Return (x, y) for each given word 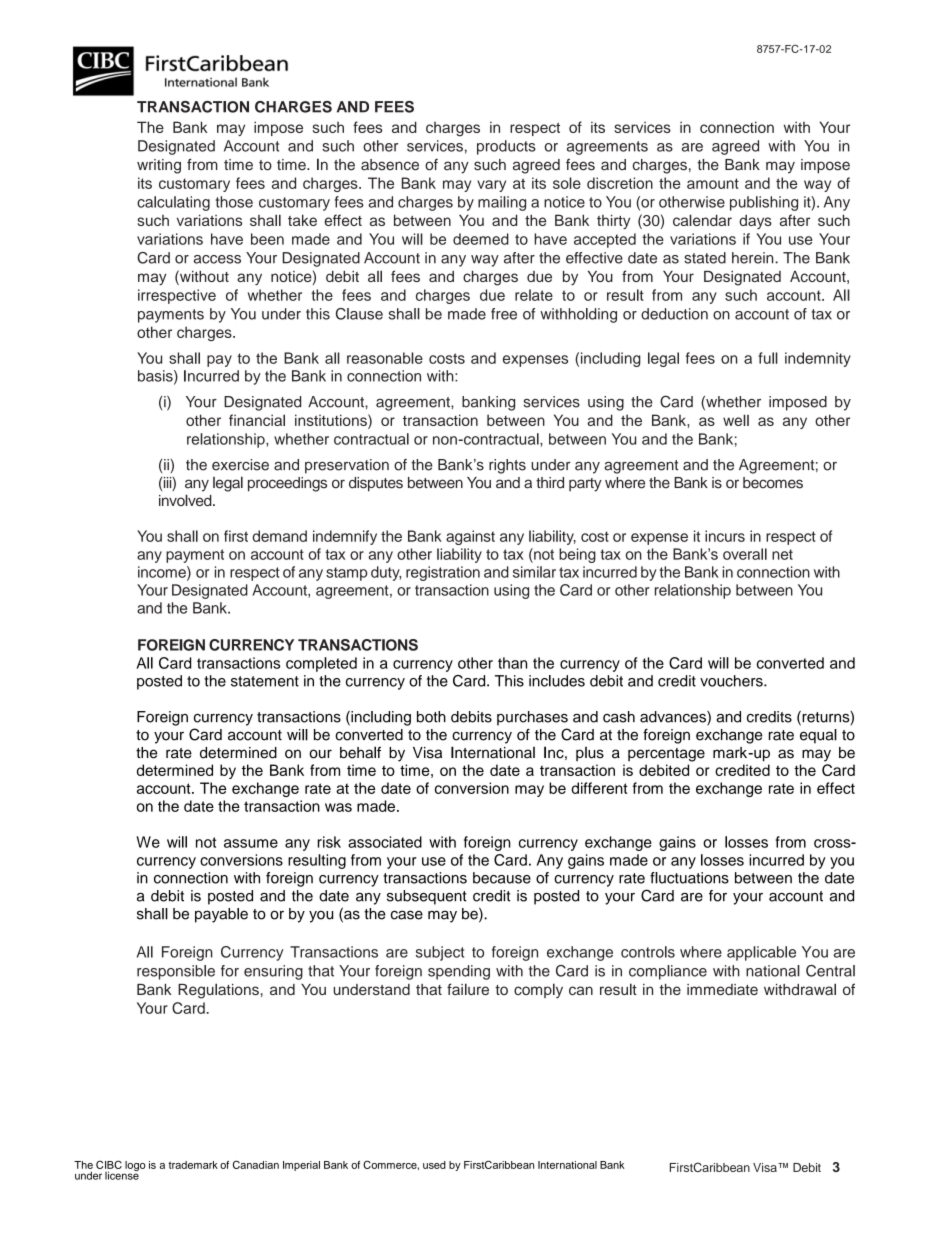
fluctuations (689, 878)
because (502, 878)
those (234, 202)
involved (186, 500)
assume (251, 843)
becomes (773, 483)
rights (507, 466)
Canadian (256, 1164)
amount (713, 183)
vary (491, 186)
